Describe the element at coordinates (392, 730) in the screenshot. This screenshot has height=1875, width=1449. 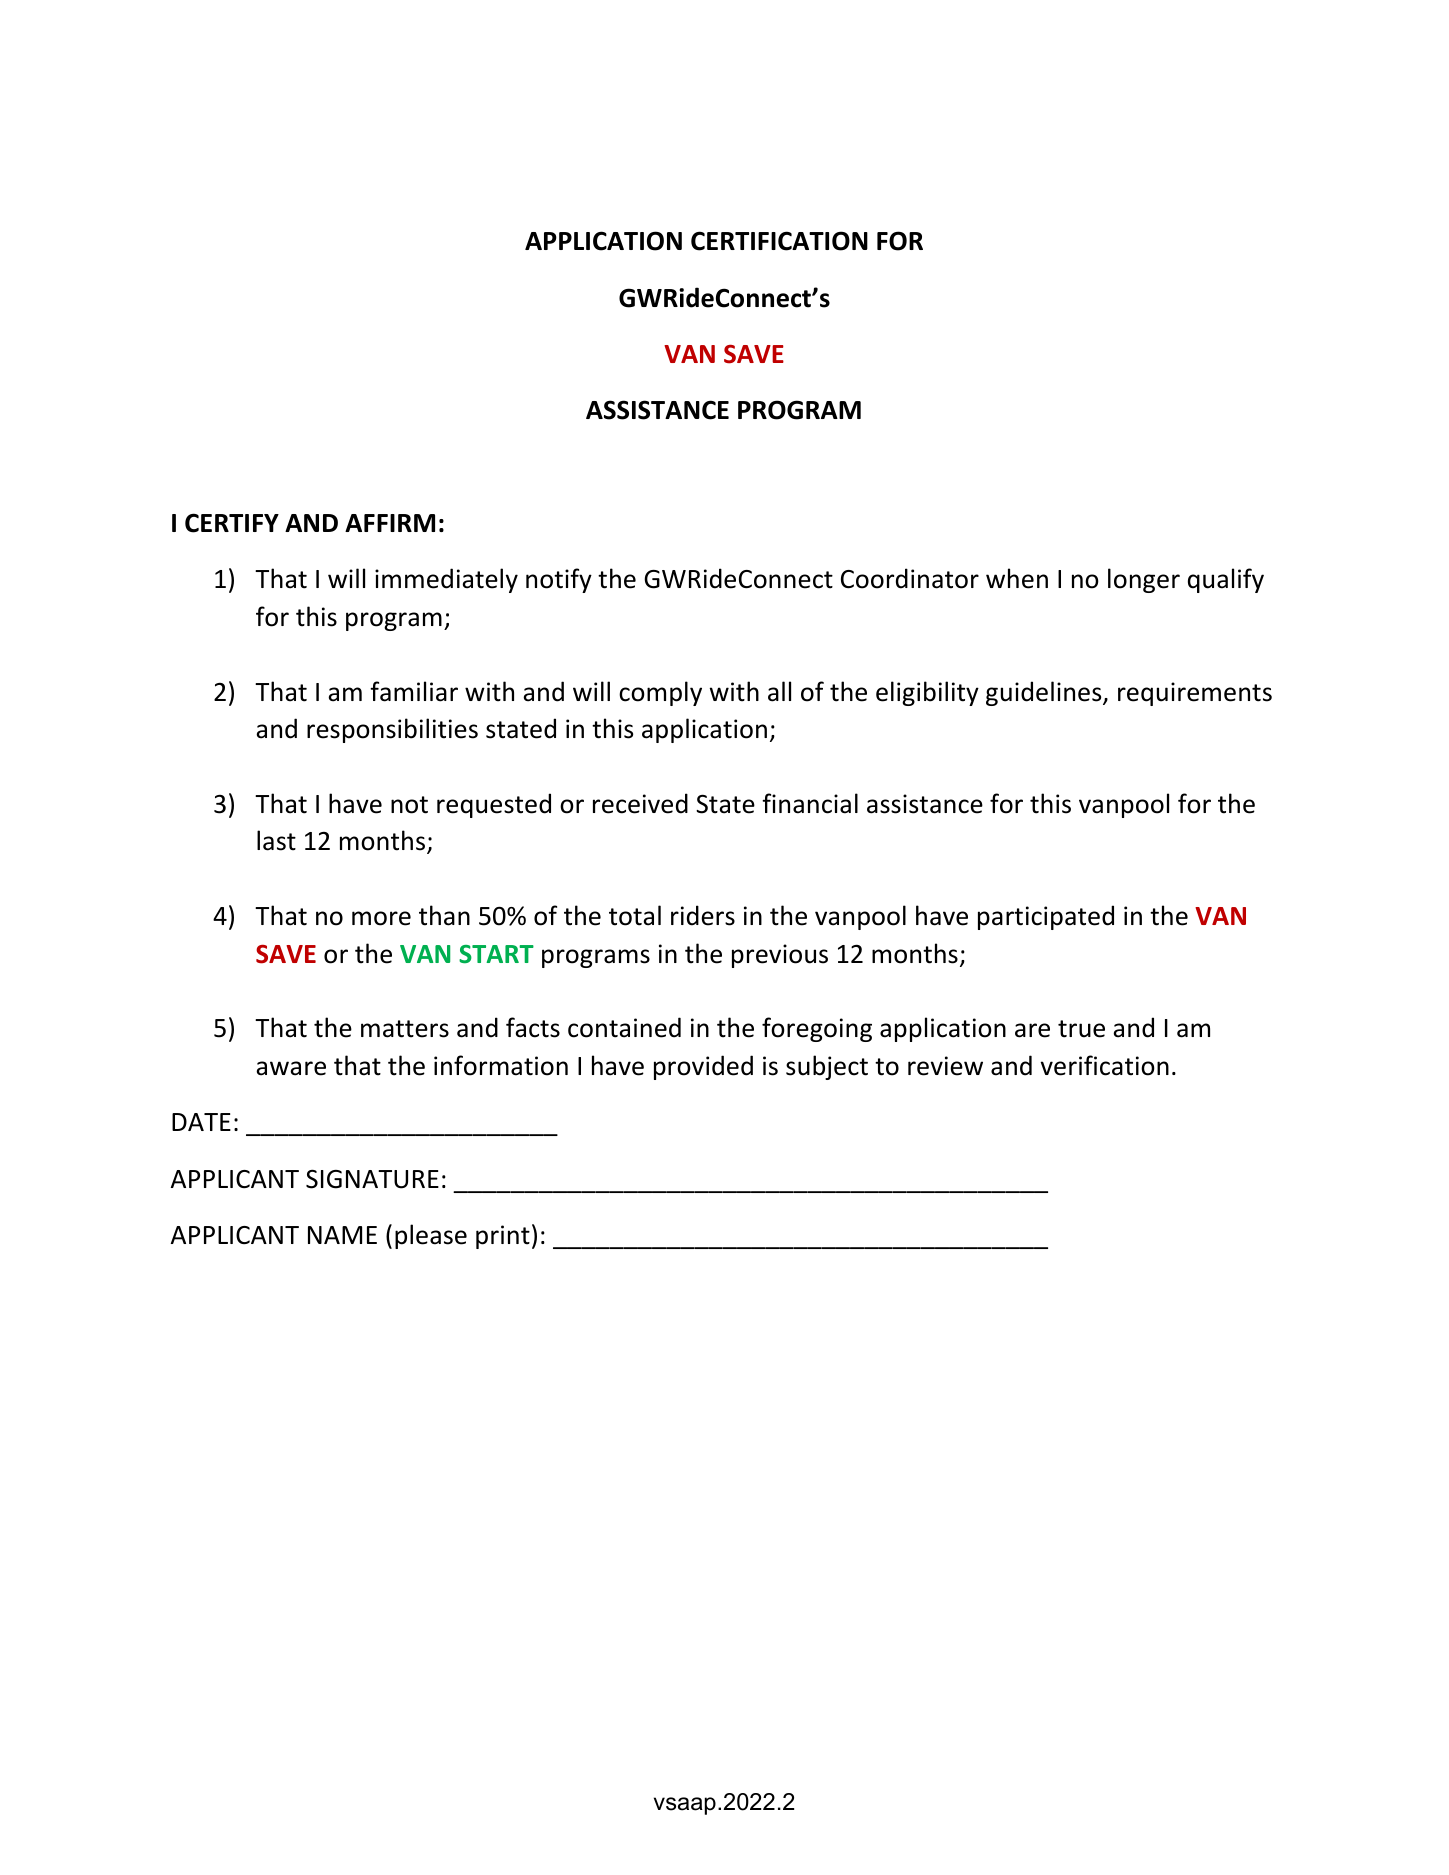
I see `responsibilities` at that location.
